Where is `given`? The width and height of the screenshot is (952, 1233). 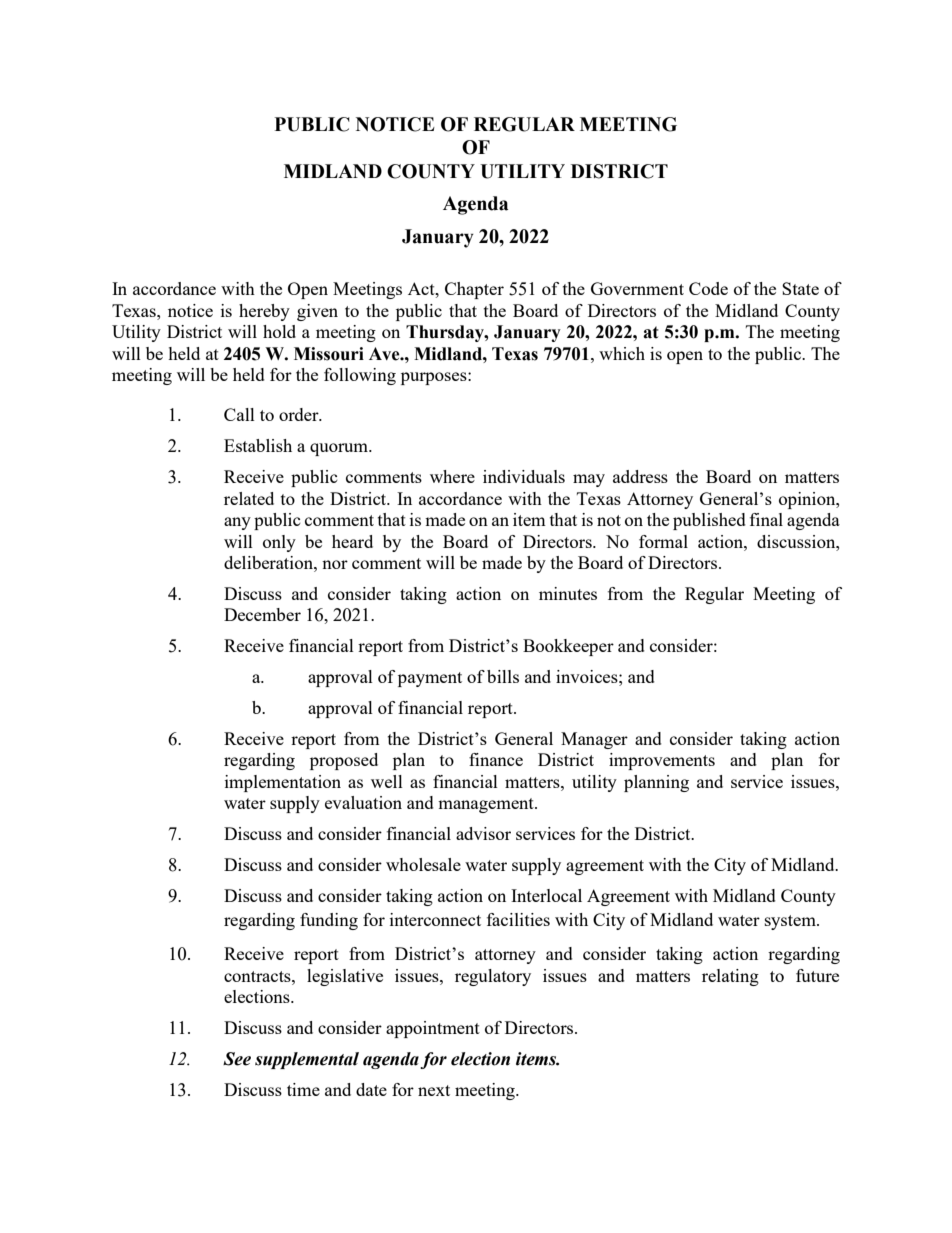 given is located at coordinates (317, 312).
